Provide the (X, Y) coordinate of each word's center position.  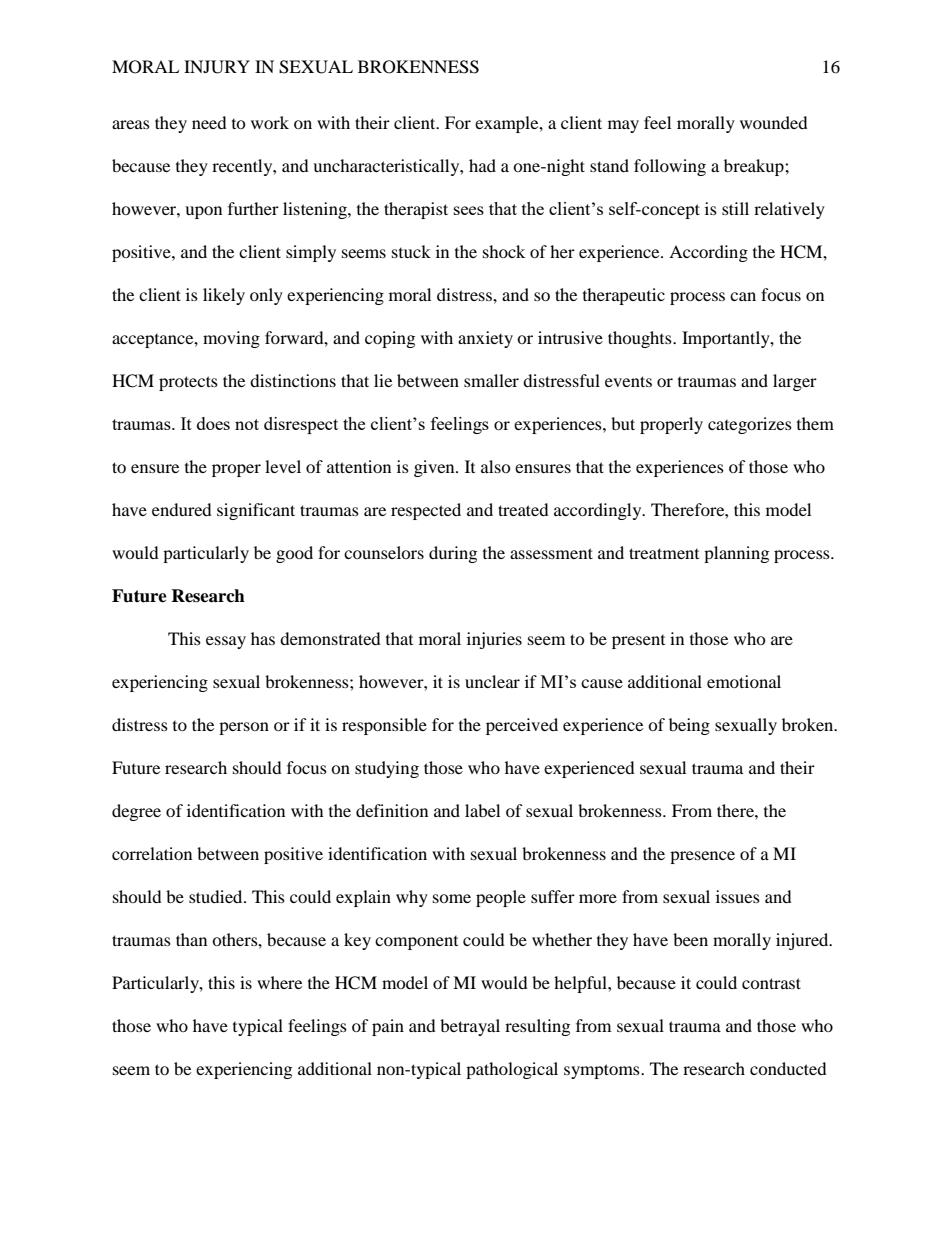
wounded (774, 122)
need (209, 122)
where (279, 982)
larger (795, 382)
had (482, 165)
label (482, 810)
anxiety (485, 339)
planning (736, 554)
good (294, 554)
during (453, 554)
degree (136, 812)
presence (702, 857)
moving (231, 339)
